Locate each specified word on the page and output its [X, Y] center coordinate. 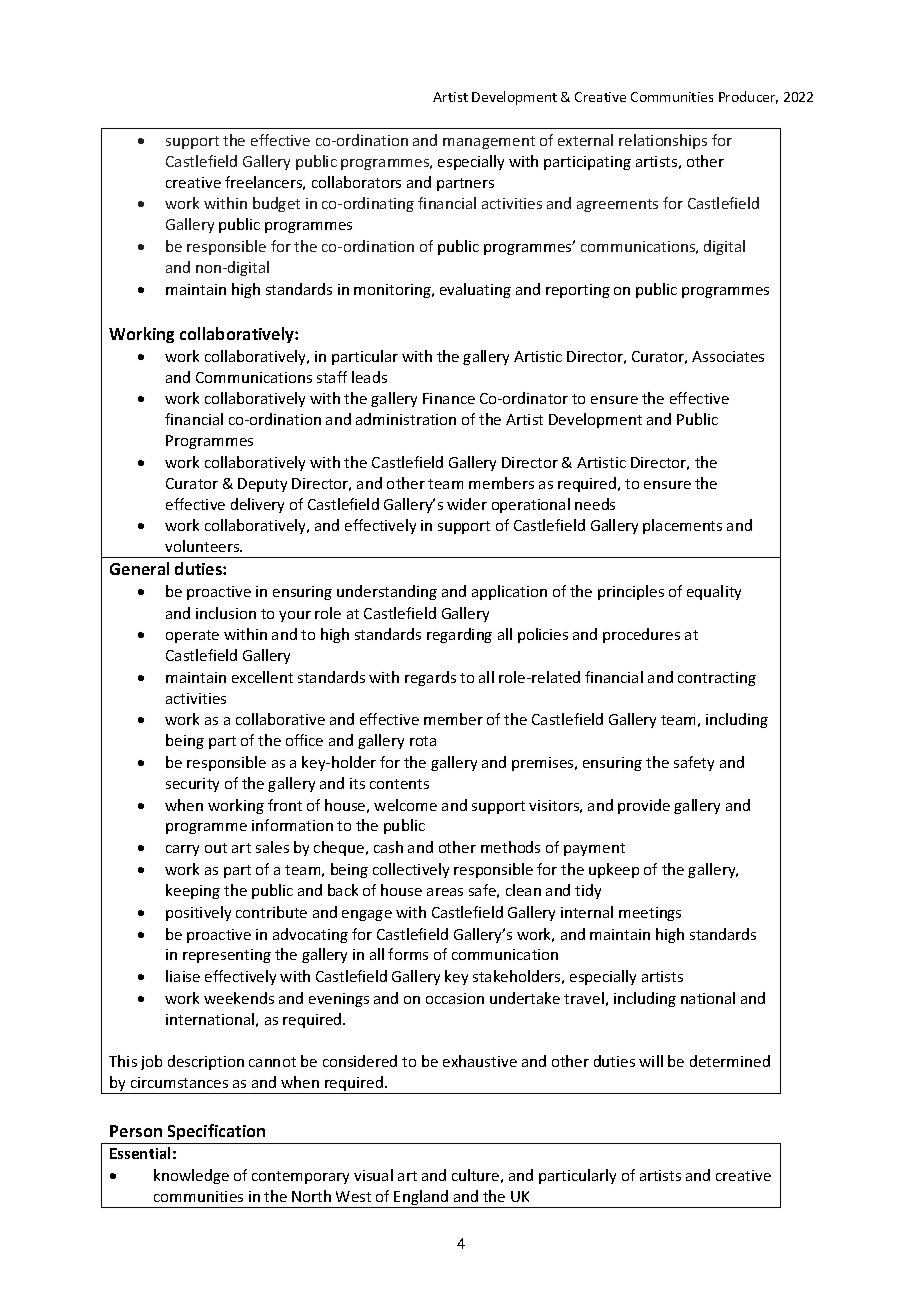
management [489, 142]
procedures [641, 635]
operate [192, 636]
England [422, 1199]
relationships [663, 141]
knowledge [191, 1176]
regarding [459, 635]
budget [276, 204]
